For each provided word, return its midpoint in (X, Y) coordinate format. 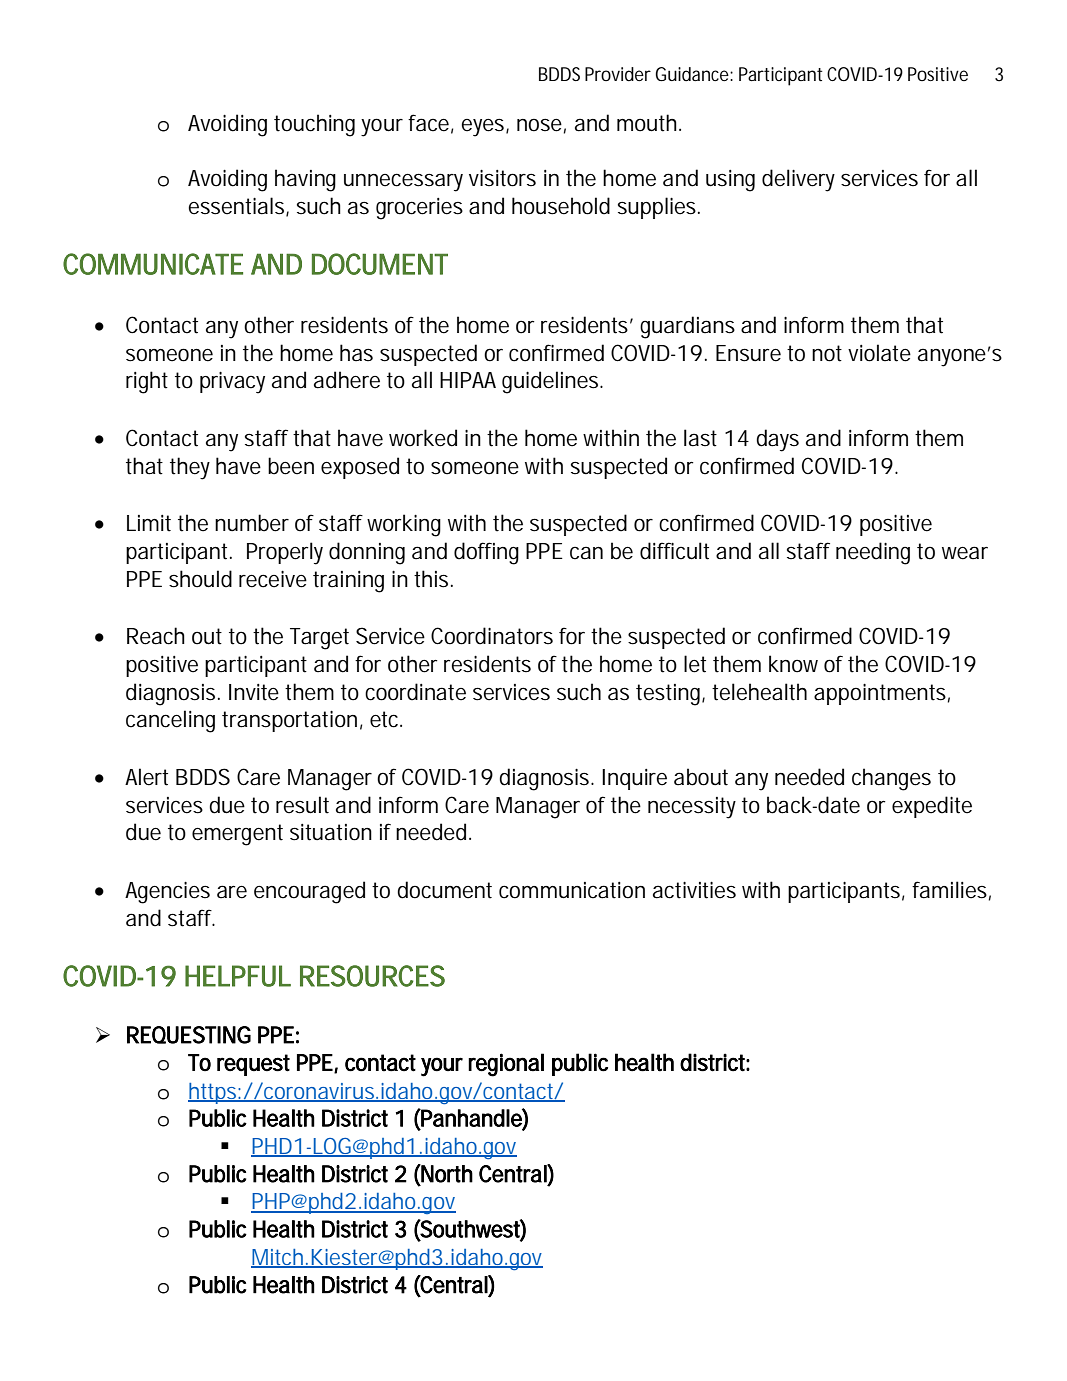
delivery (798, 180)
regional (506, 1065)
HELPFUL (238, 976)
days (777, 440)
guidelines (552, 382)
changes (891, 779)
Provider (618, 74)
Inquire (634, 779)
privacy (232, 383)
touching (314, 125)
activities (694, 890)
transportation (289, 721)
